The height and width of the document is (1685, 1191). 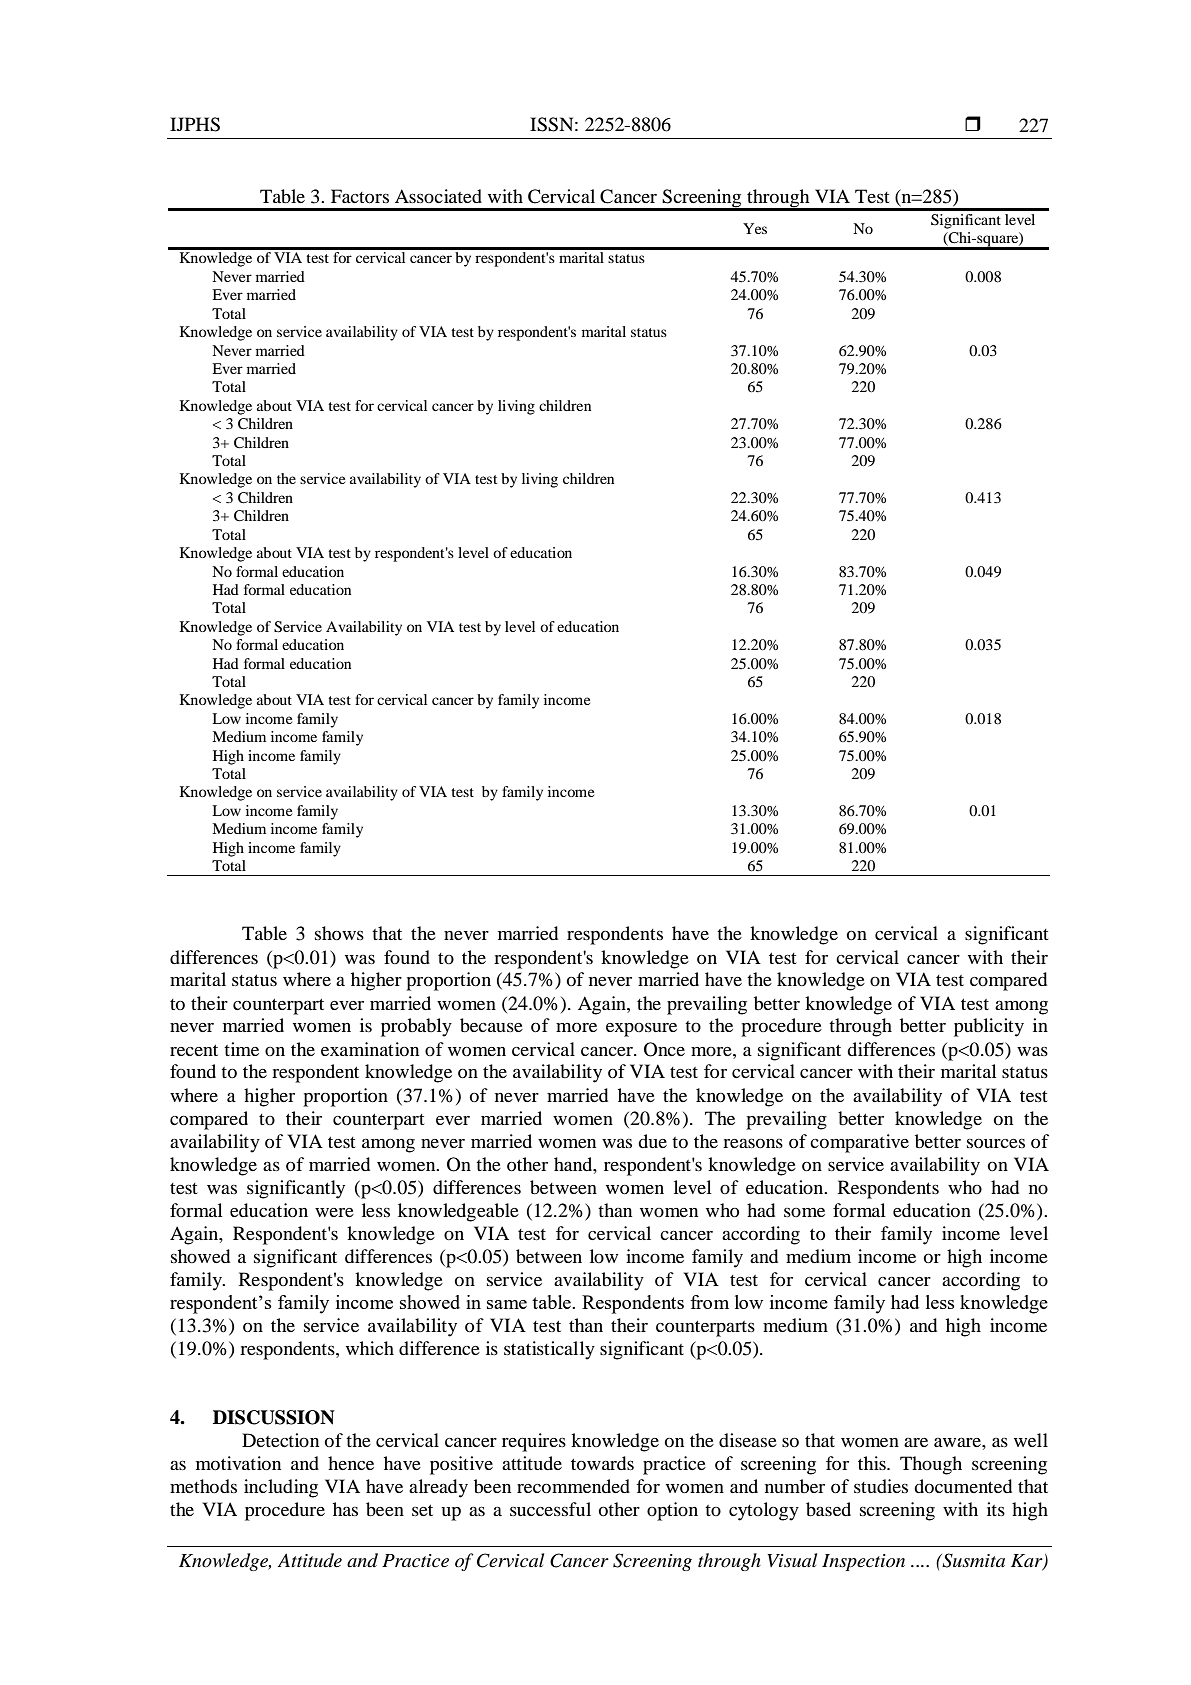 What do you see at coordinates (438, 196) in the document?
I see `Associated` at bounding box center [438, 196].
